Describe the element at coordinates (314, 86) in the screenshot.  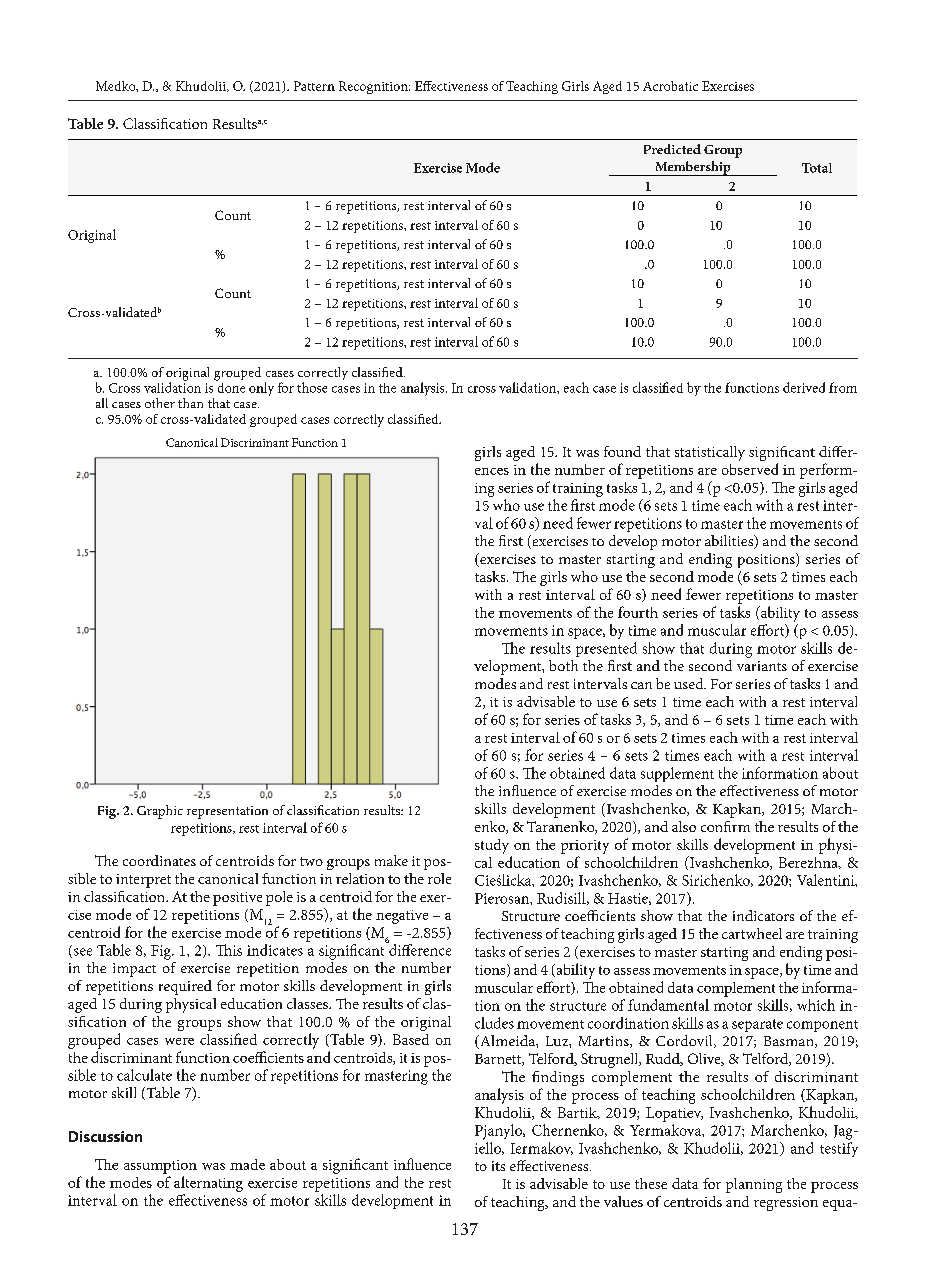
I see `Pattern` at that location.
